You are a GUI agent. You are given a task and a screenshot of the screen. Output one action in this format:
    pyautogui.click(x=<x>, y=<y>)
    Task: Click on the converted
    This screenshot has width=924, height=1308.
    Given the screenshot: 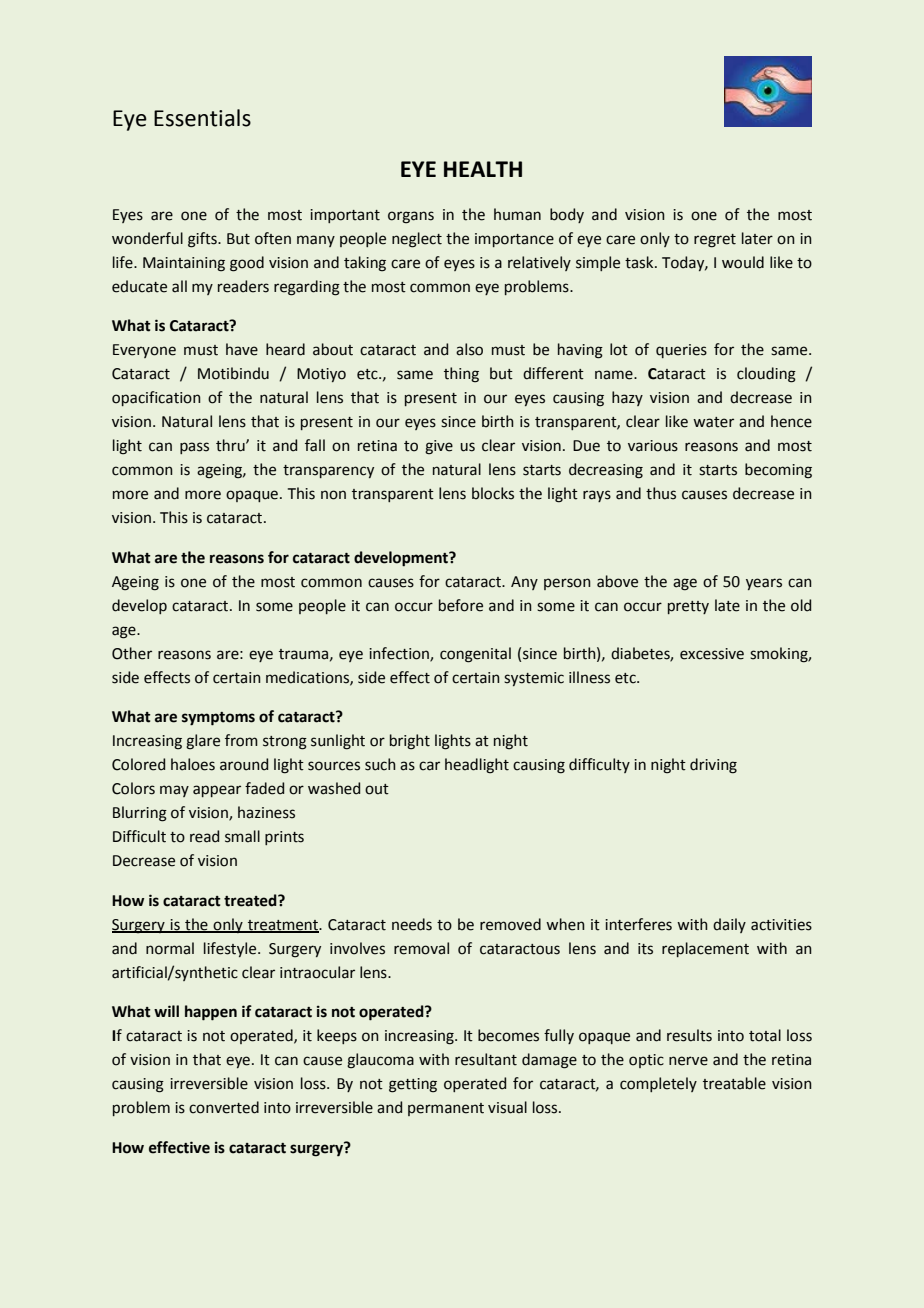 What is the action you would take?
    pyautogui.click(x=224, y=1107)
